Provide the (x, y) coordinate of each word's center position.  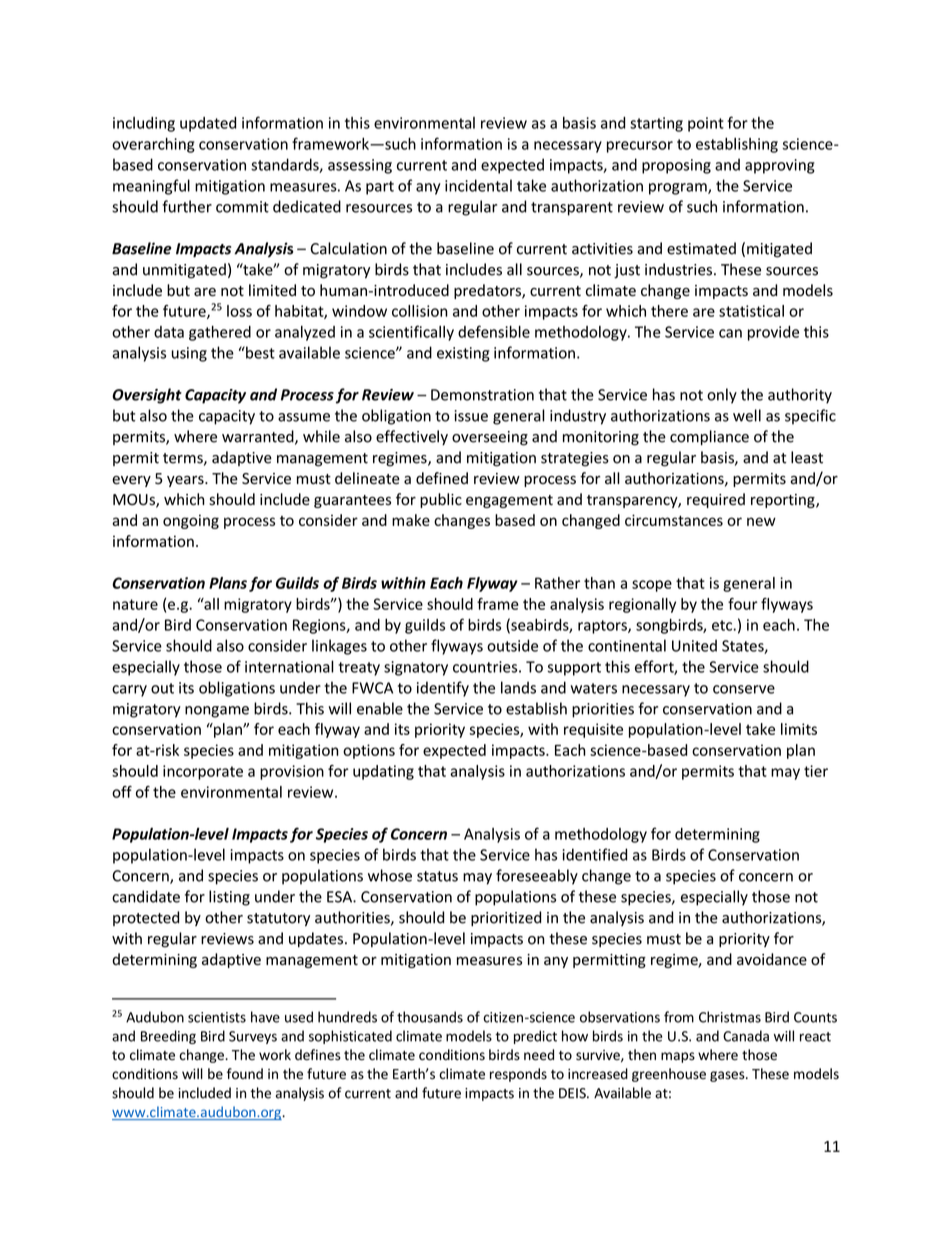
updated (208, 124)
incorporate (203, 772)
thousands (430, 1017)
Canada (746, 1036)
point (706, 124)
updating (383, 772)
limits (799, 729)
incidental (478, 185)
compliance (709, 437)
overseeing (490, 438)
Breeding (168, 1037)
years (186, 481)
